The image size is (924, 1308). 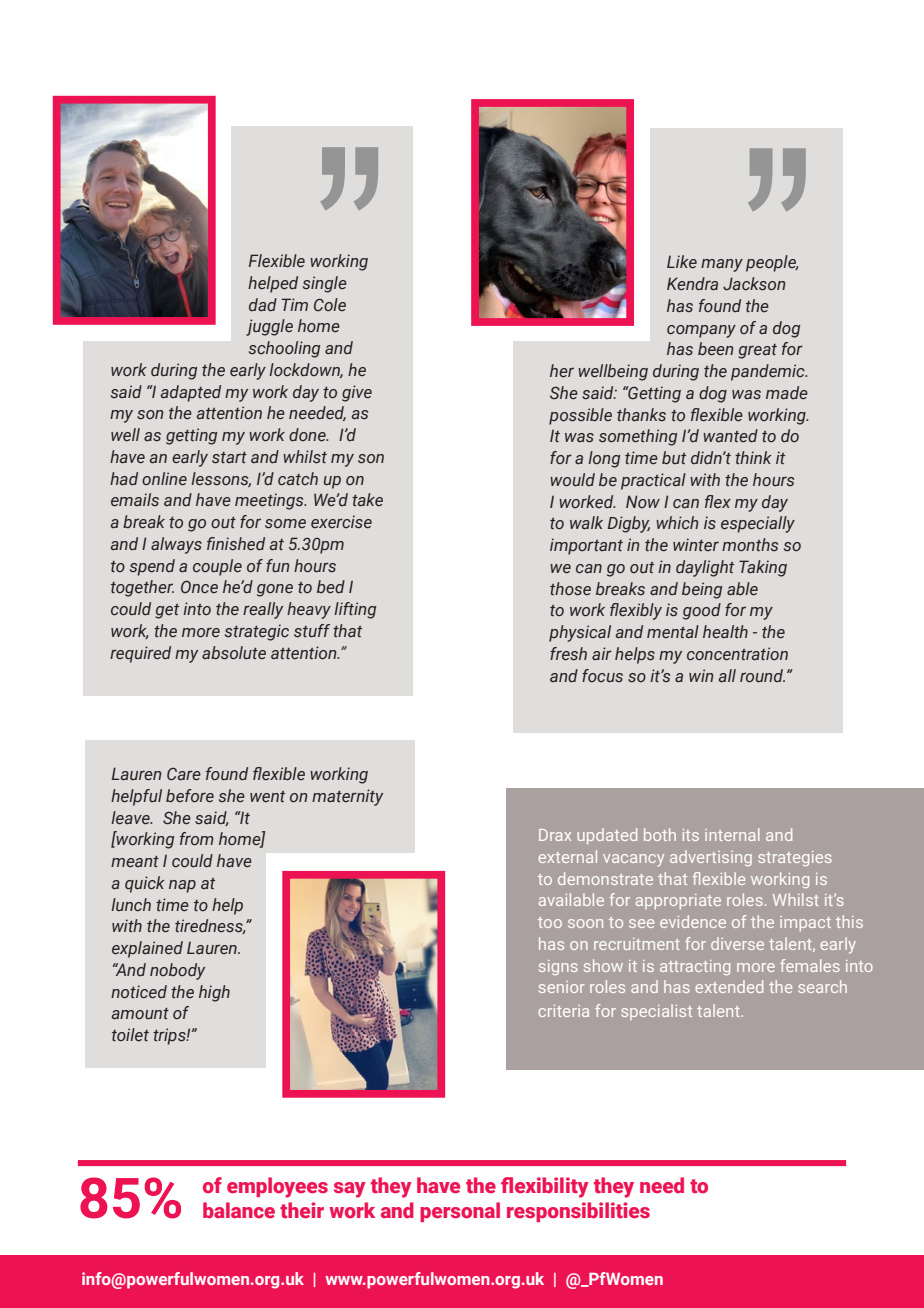 I want to click on criteria, so click(x=563, y=1011).
